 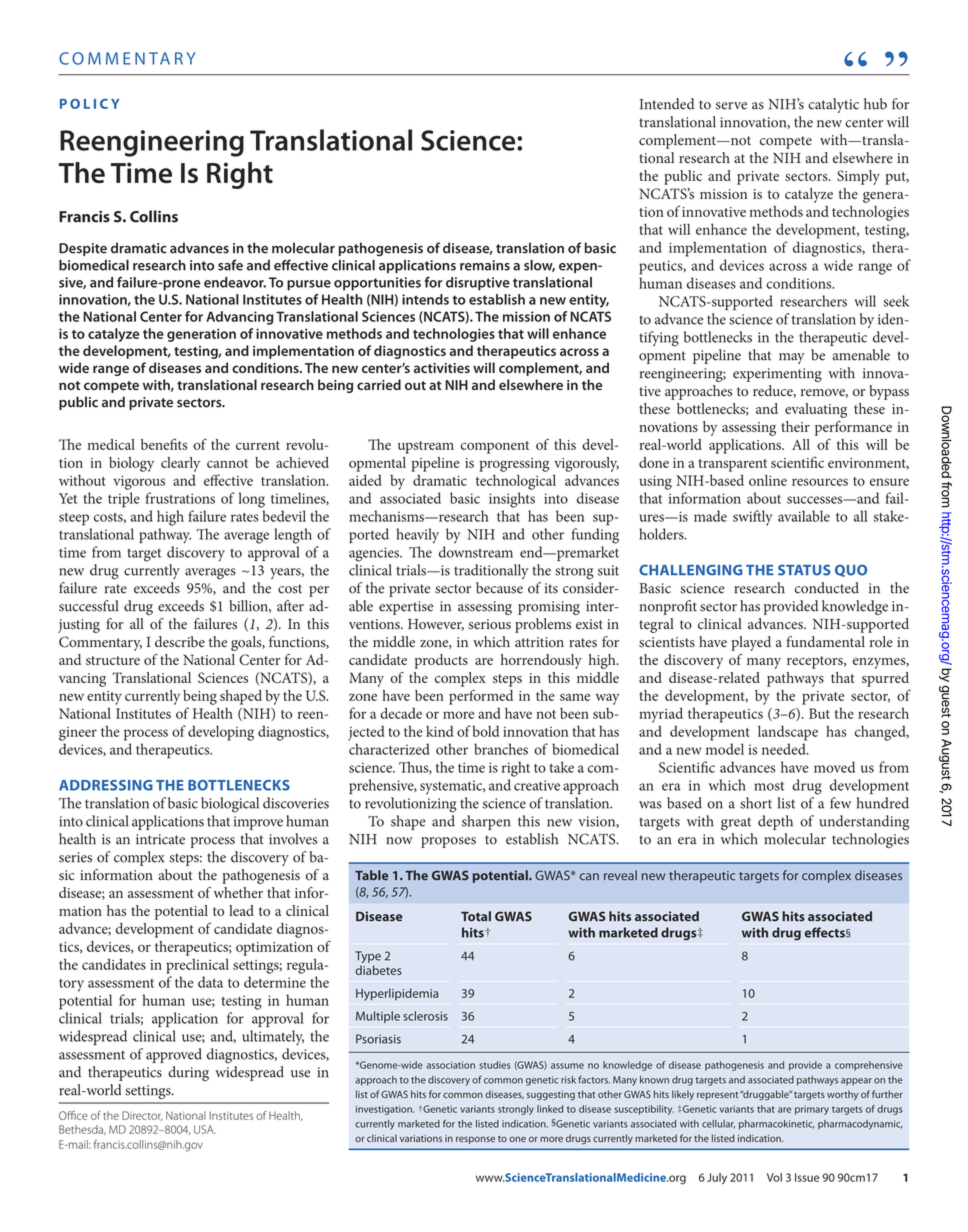 What do you see at coordinates (667, 104) in the screenshot?
I see `Intended` at bounding box center [667, 104].
